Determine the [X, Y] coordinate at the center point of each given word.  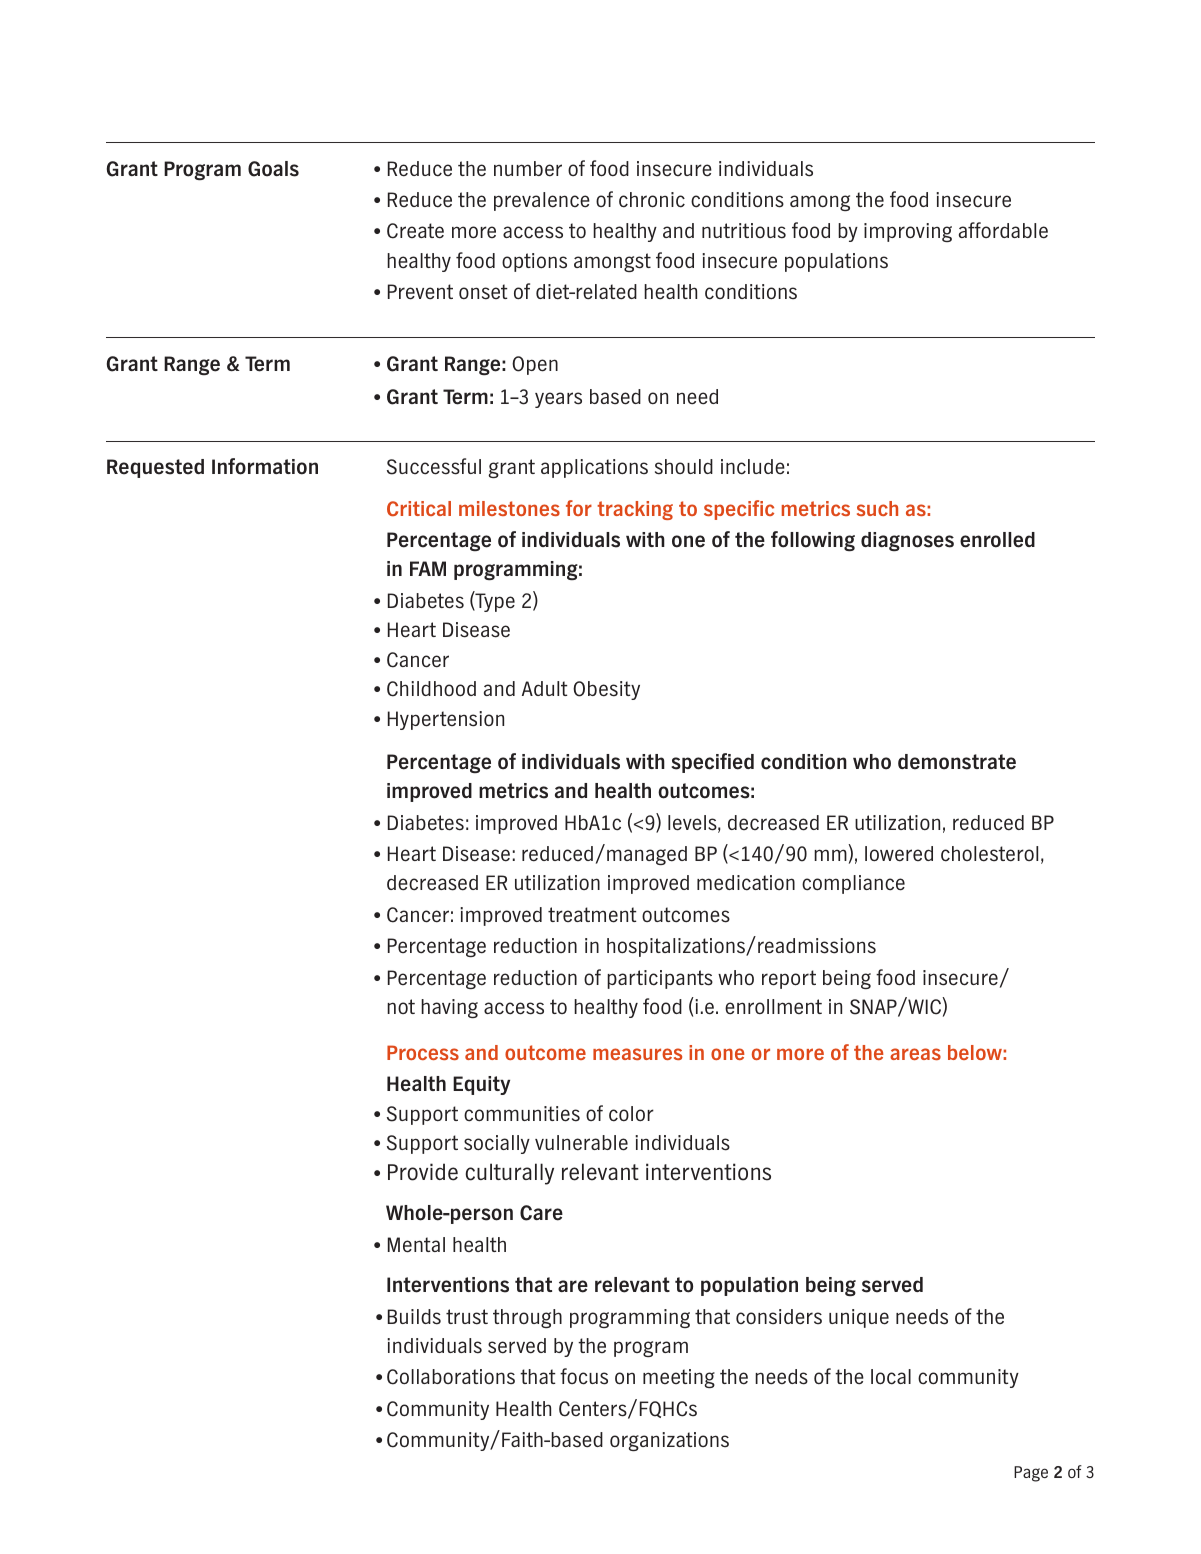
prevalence [542, 201]
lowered [899, 854]
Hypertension [446, 720]
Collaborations [451, 1377]
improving [908, 232]
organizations [669, 1441]
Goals [273, 169]
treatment [592, 915]
